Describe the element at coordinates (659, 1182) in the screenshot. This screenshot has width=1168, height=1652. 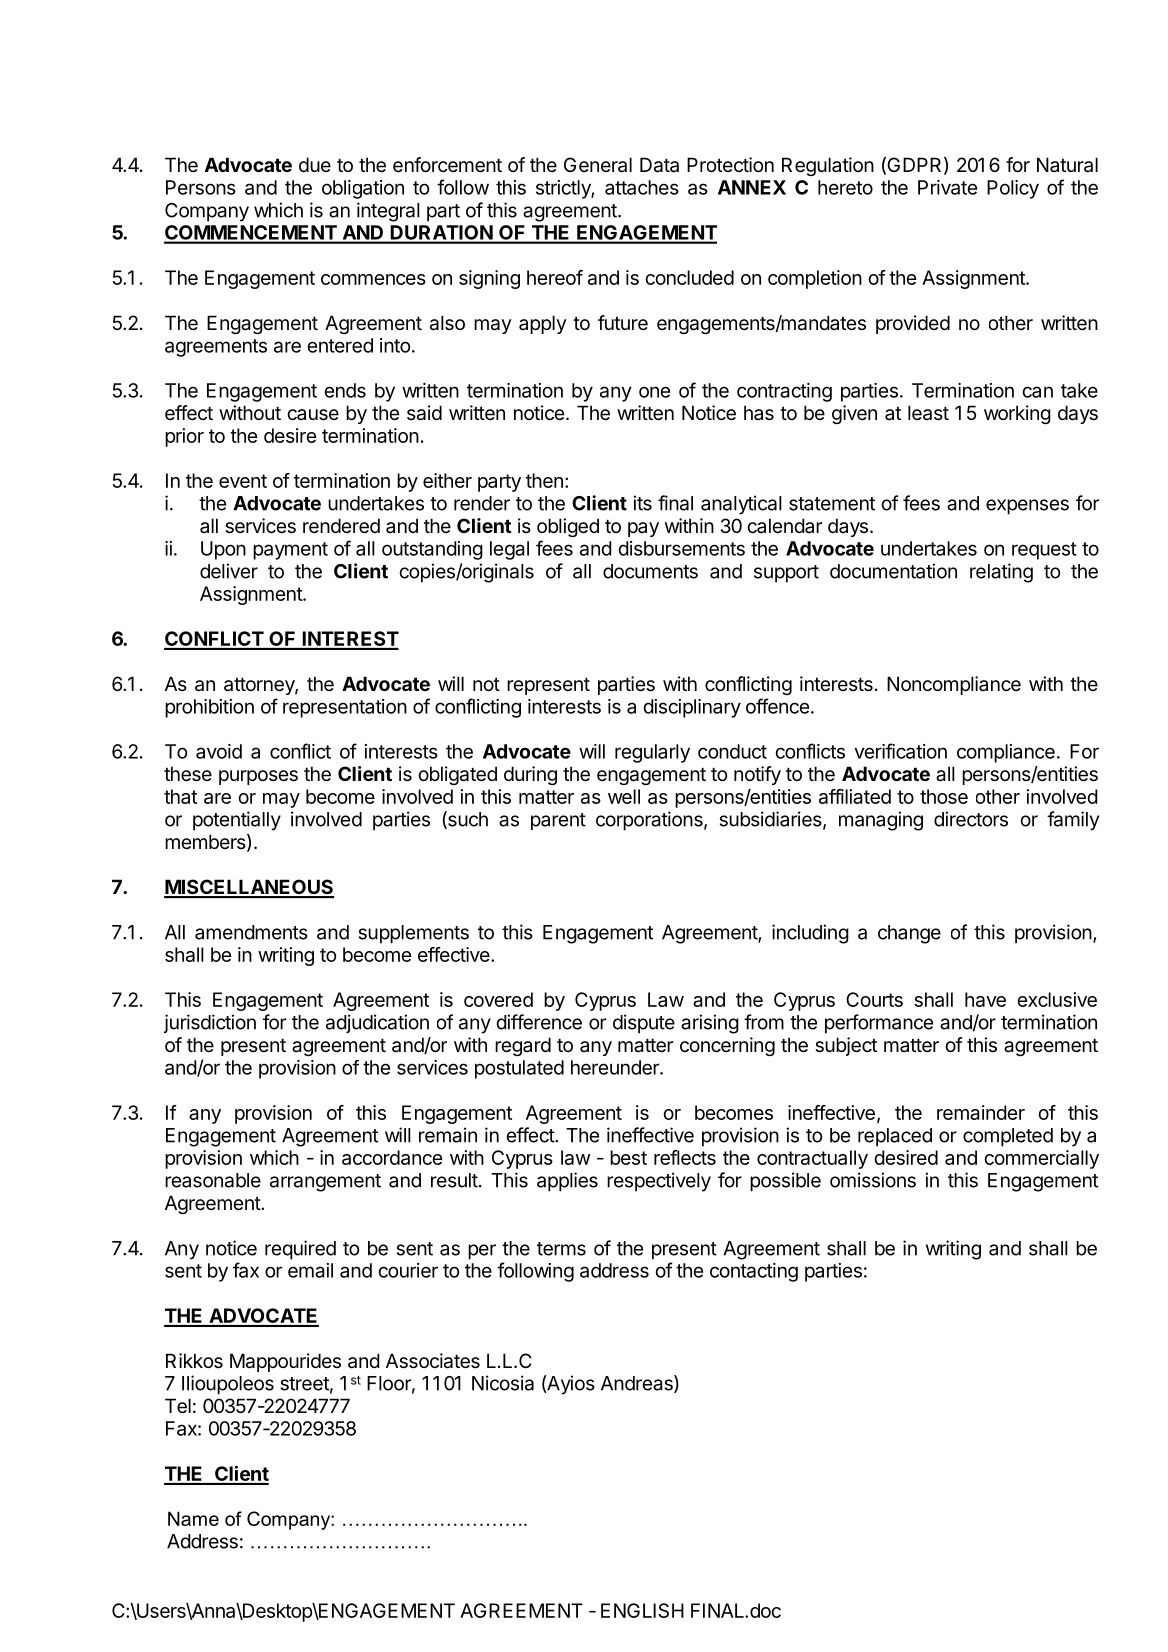
I see `respectively` at that location.
